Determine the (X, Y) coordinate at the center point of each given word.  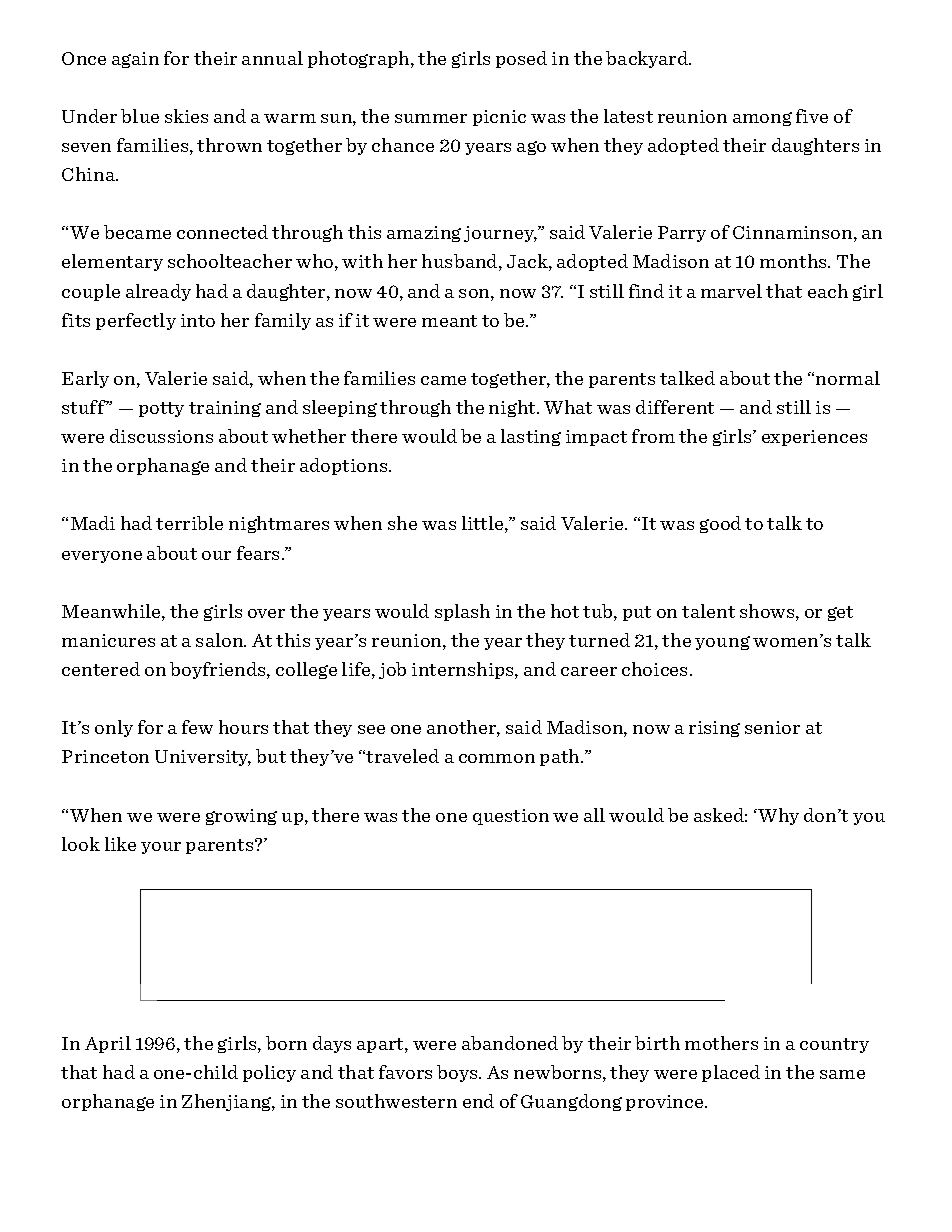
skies (186, 116)
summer (431, 118)
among (762, 119)
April (108, 1044)
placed (731, 1073)
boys (458, 1073)
